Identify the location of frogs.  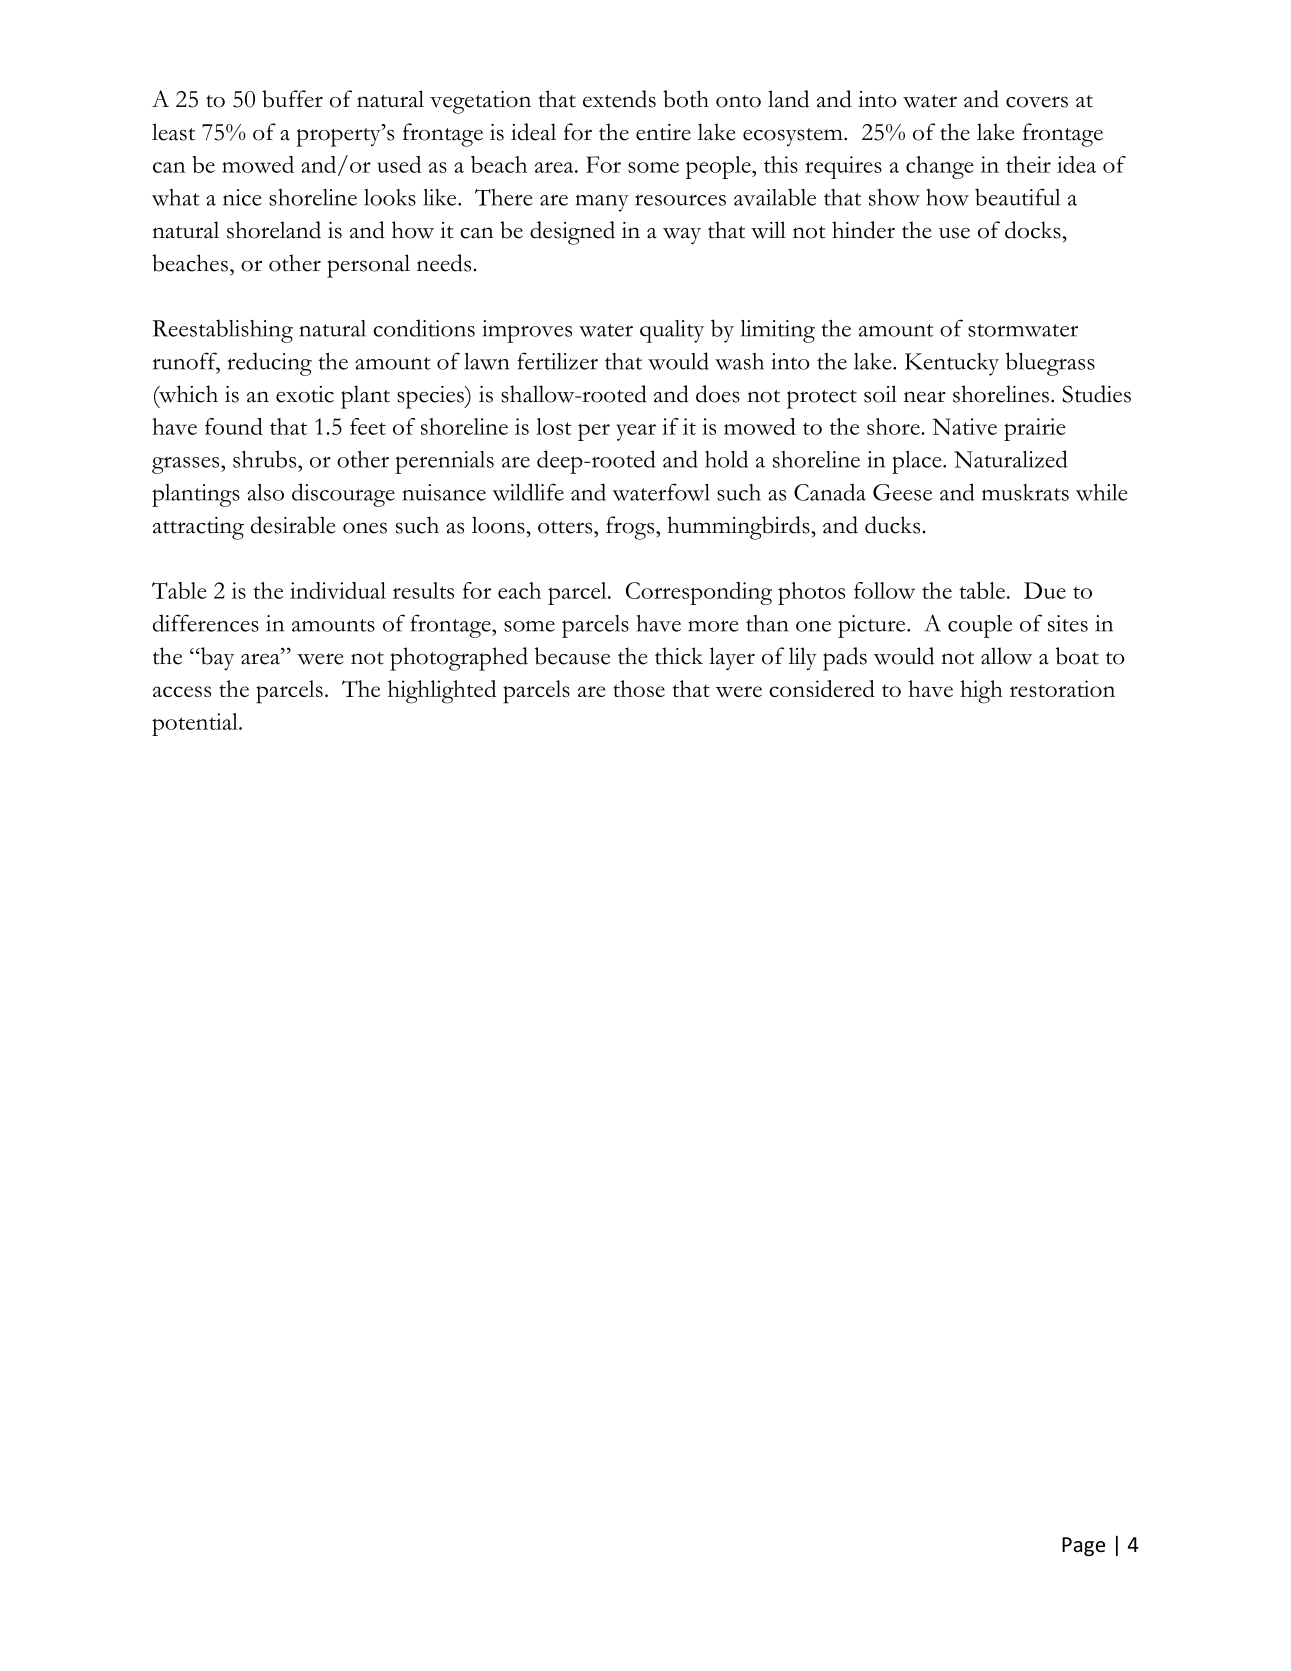
(631, 528).
